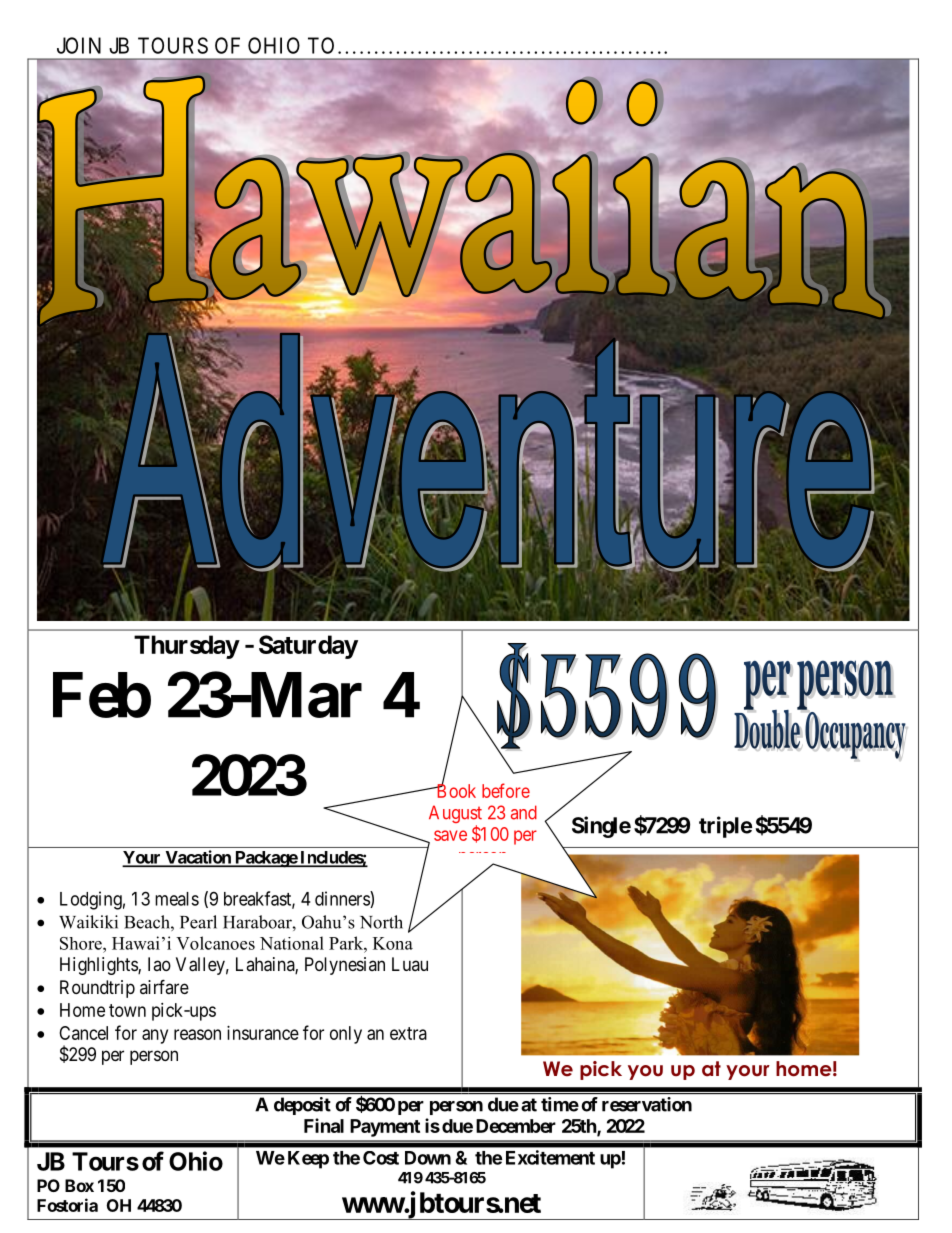 This image has width=952, height=1233. What do you see at coordinates (506, 790) in the image?
I see `before` at bounding box center [506, 790].
